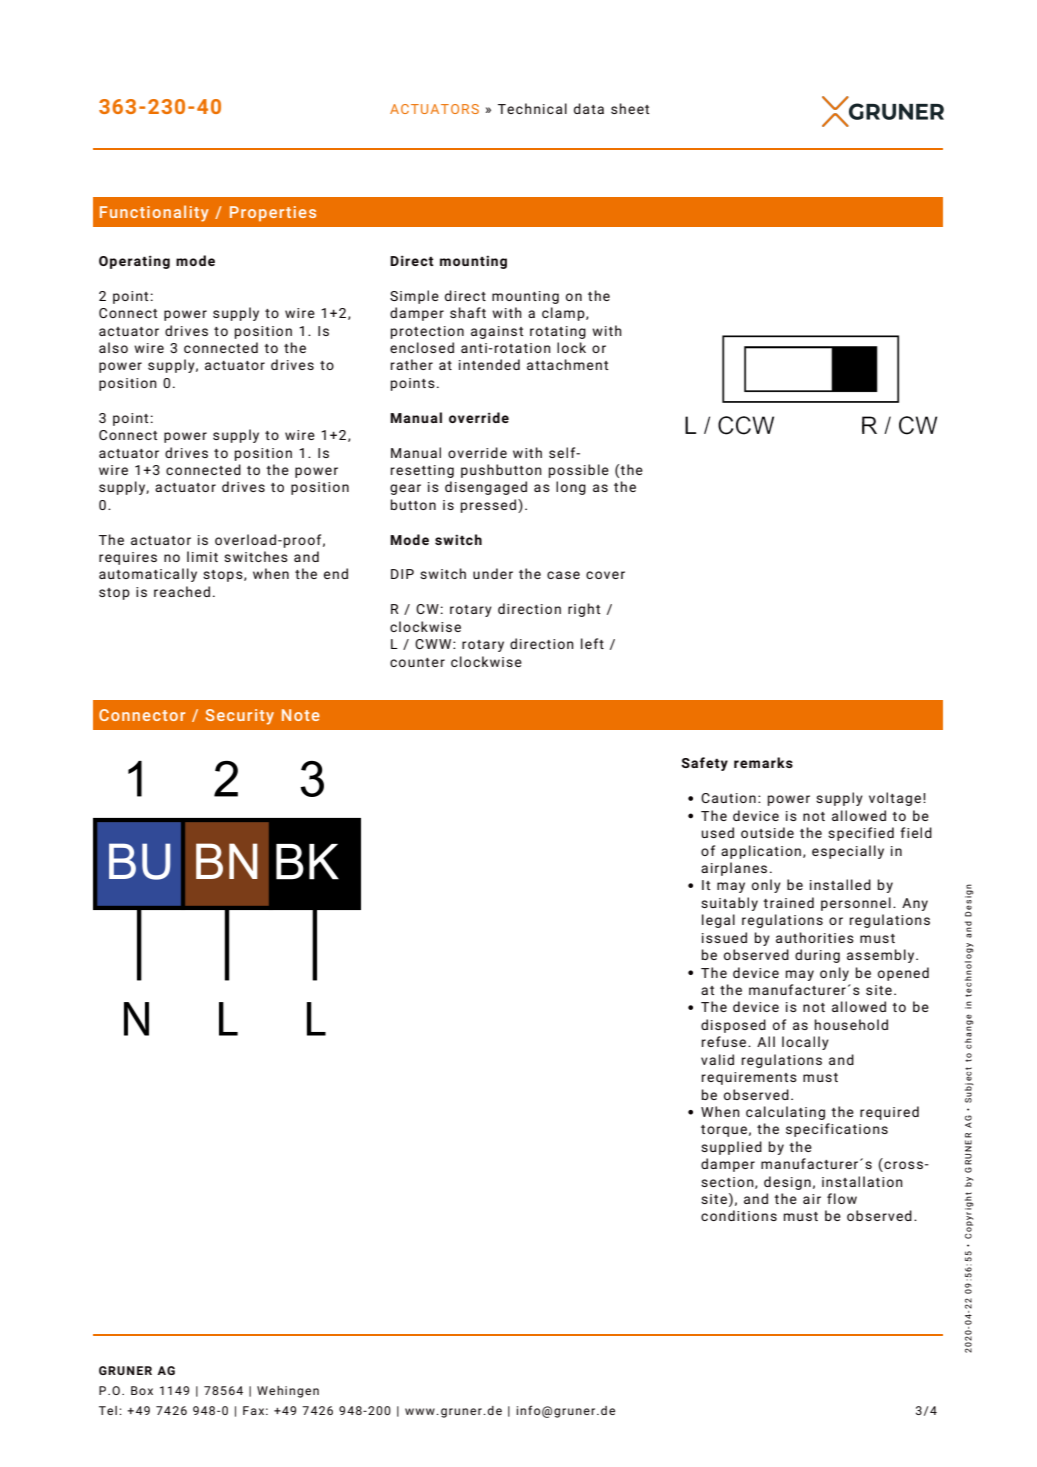 Image resolution: width=1037 pixels, height=1467 pixels. Describe the element at coordinates (240, 717) in the page. I see `Security` at that location.
